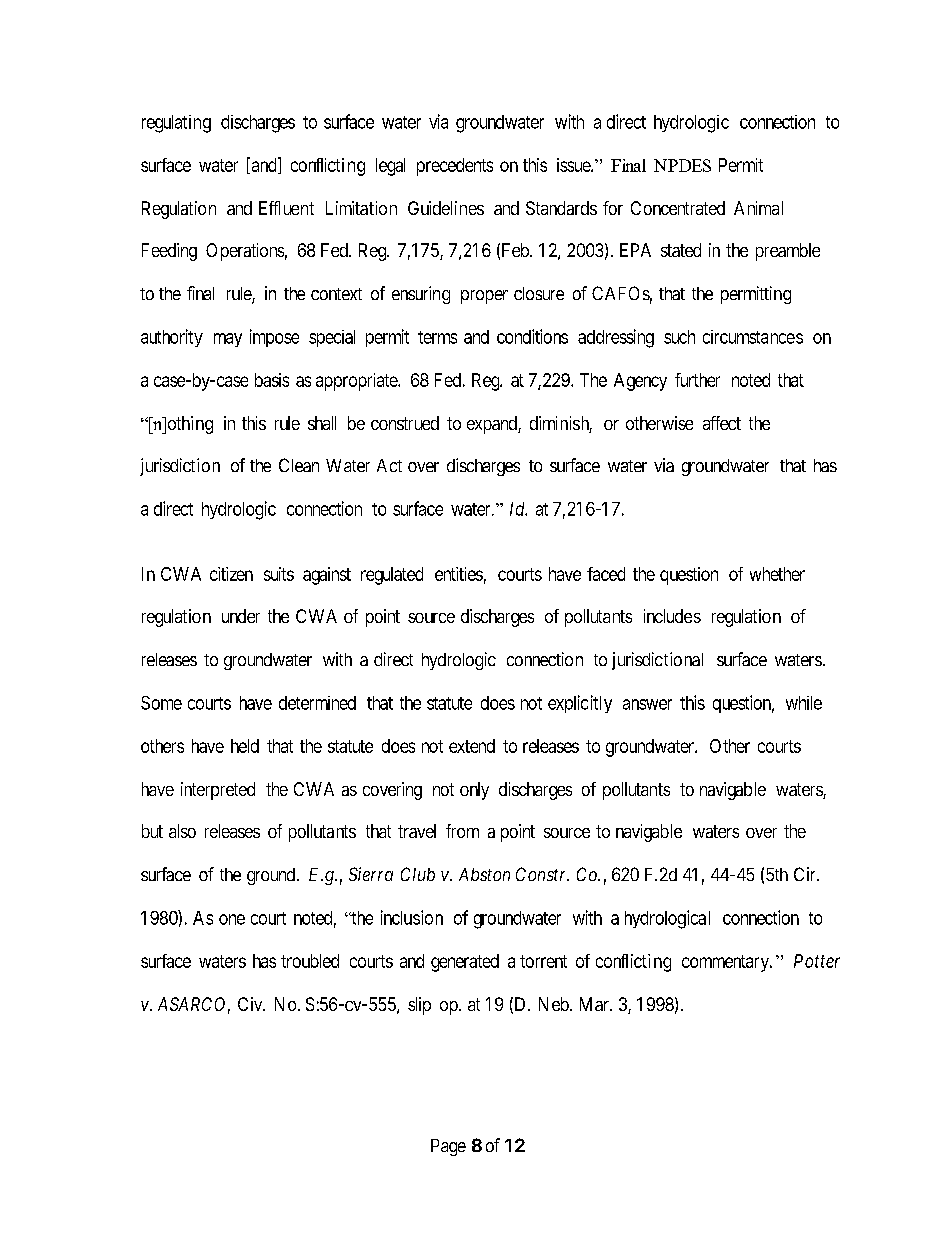 The width and height of the image is (952, 1233). What do you see at coordinates (389, 465) in the image?
I see `Act` at bounding box center [389, 465].
